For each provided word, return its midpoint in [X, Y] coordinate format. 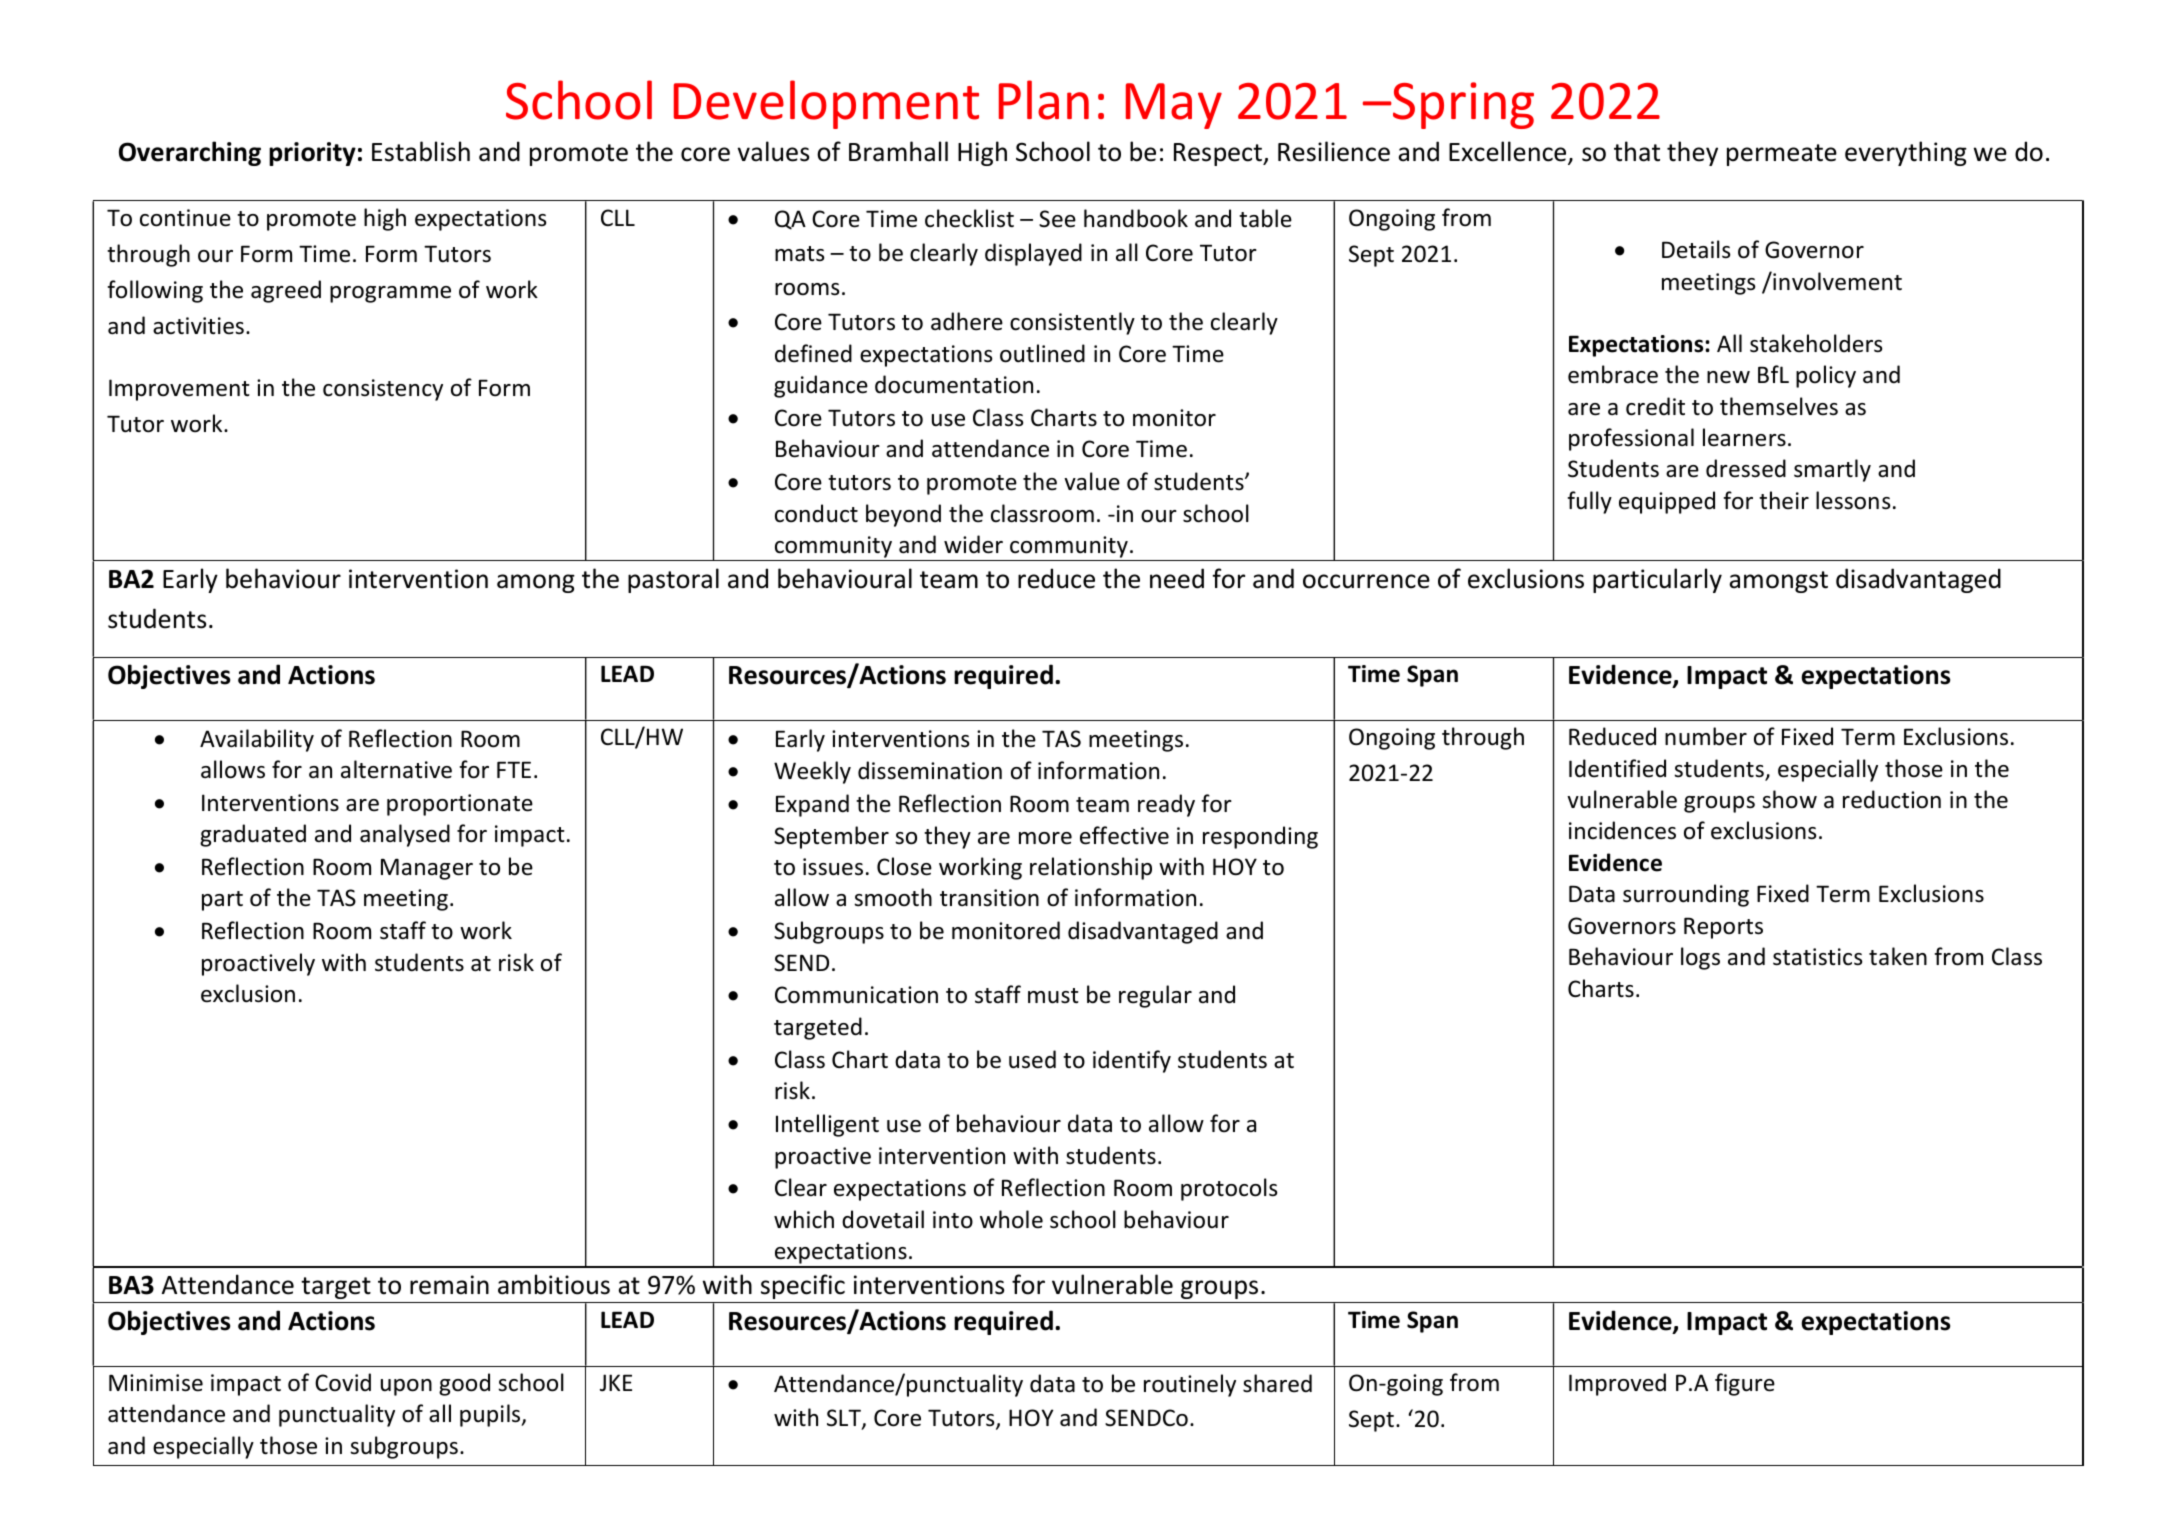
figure [1745, 1384]
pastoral [673, 580]
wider [973, 544]
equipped [1667, 502]
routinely [1190, 1385]
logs [1700, 958]
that [1637, 151]
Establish [421, 151]
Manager [427, 869]
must [1053, 996]
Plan [1044, 100]
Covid [343, 1382]
